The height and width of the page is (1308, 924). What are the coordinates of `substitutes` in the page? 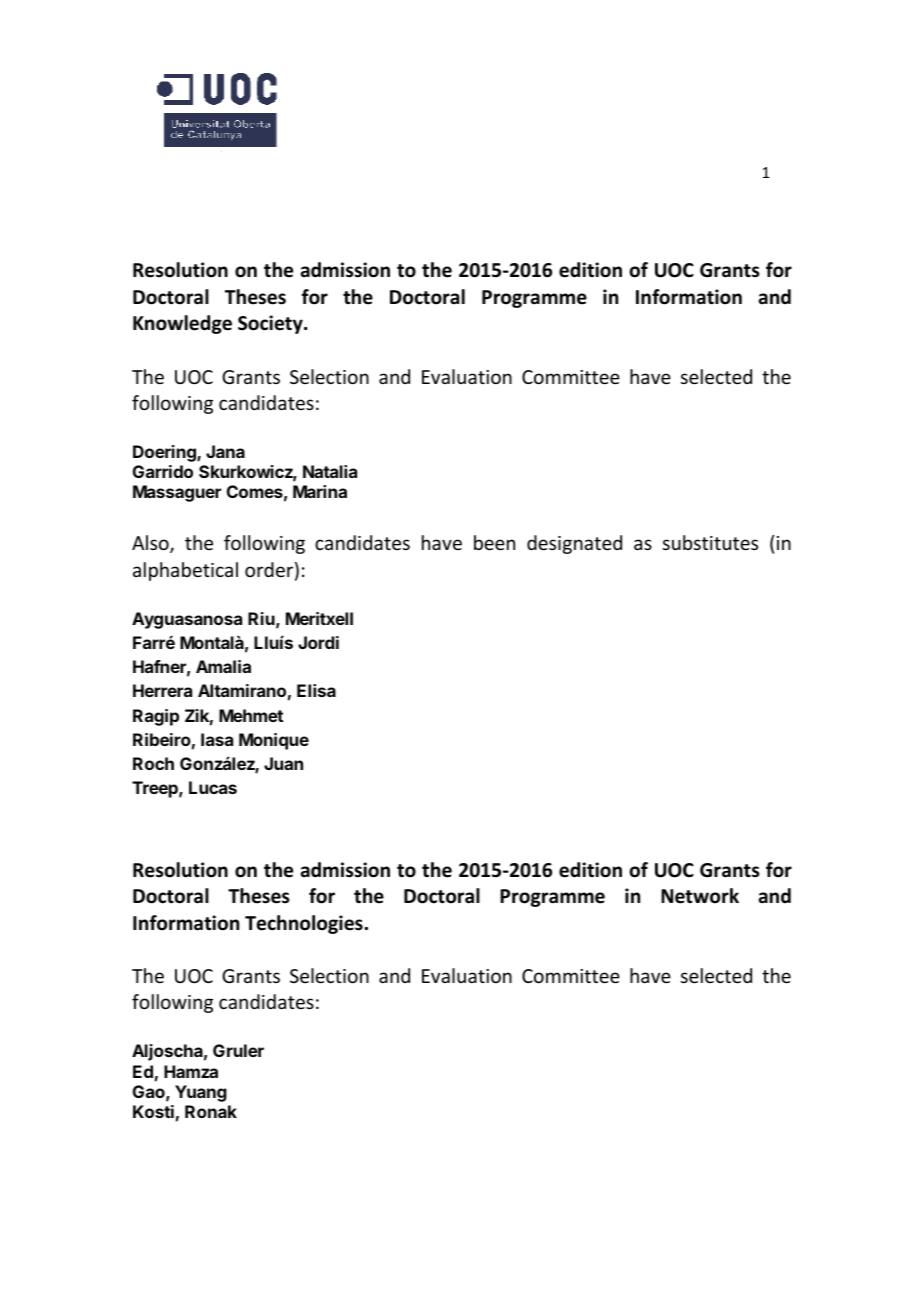 It's located at (710, 542).
